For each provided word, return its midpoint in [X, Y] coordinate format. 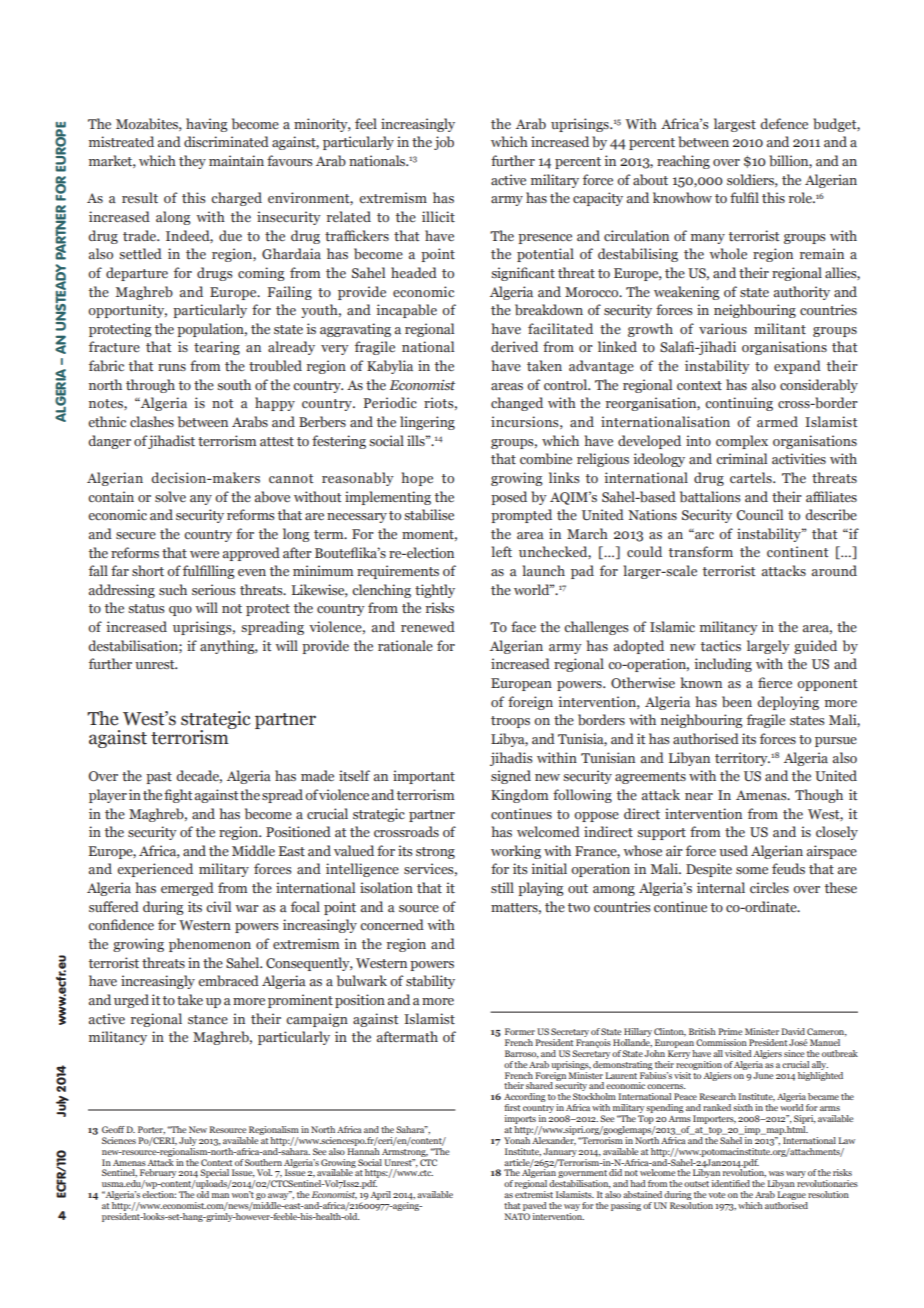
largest [735, 125]
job [444, 143]
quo [180, 611]
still [502, 887]
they [192, 162]
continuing [739, 404]
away [278, 1197]
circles [769, 887]
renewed [428, 626]
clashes [152, 421]
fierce [775, 682]
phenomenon [210, 945]
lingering [427, 423]
